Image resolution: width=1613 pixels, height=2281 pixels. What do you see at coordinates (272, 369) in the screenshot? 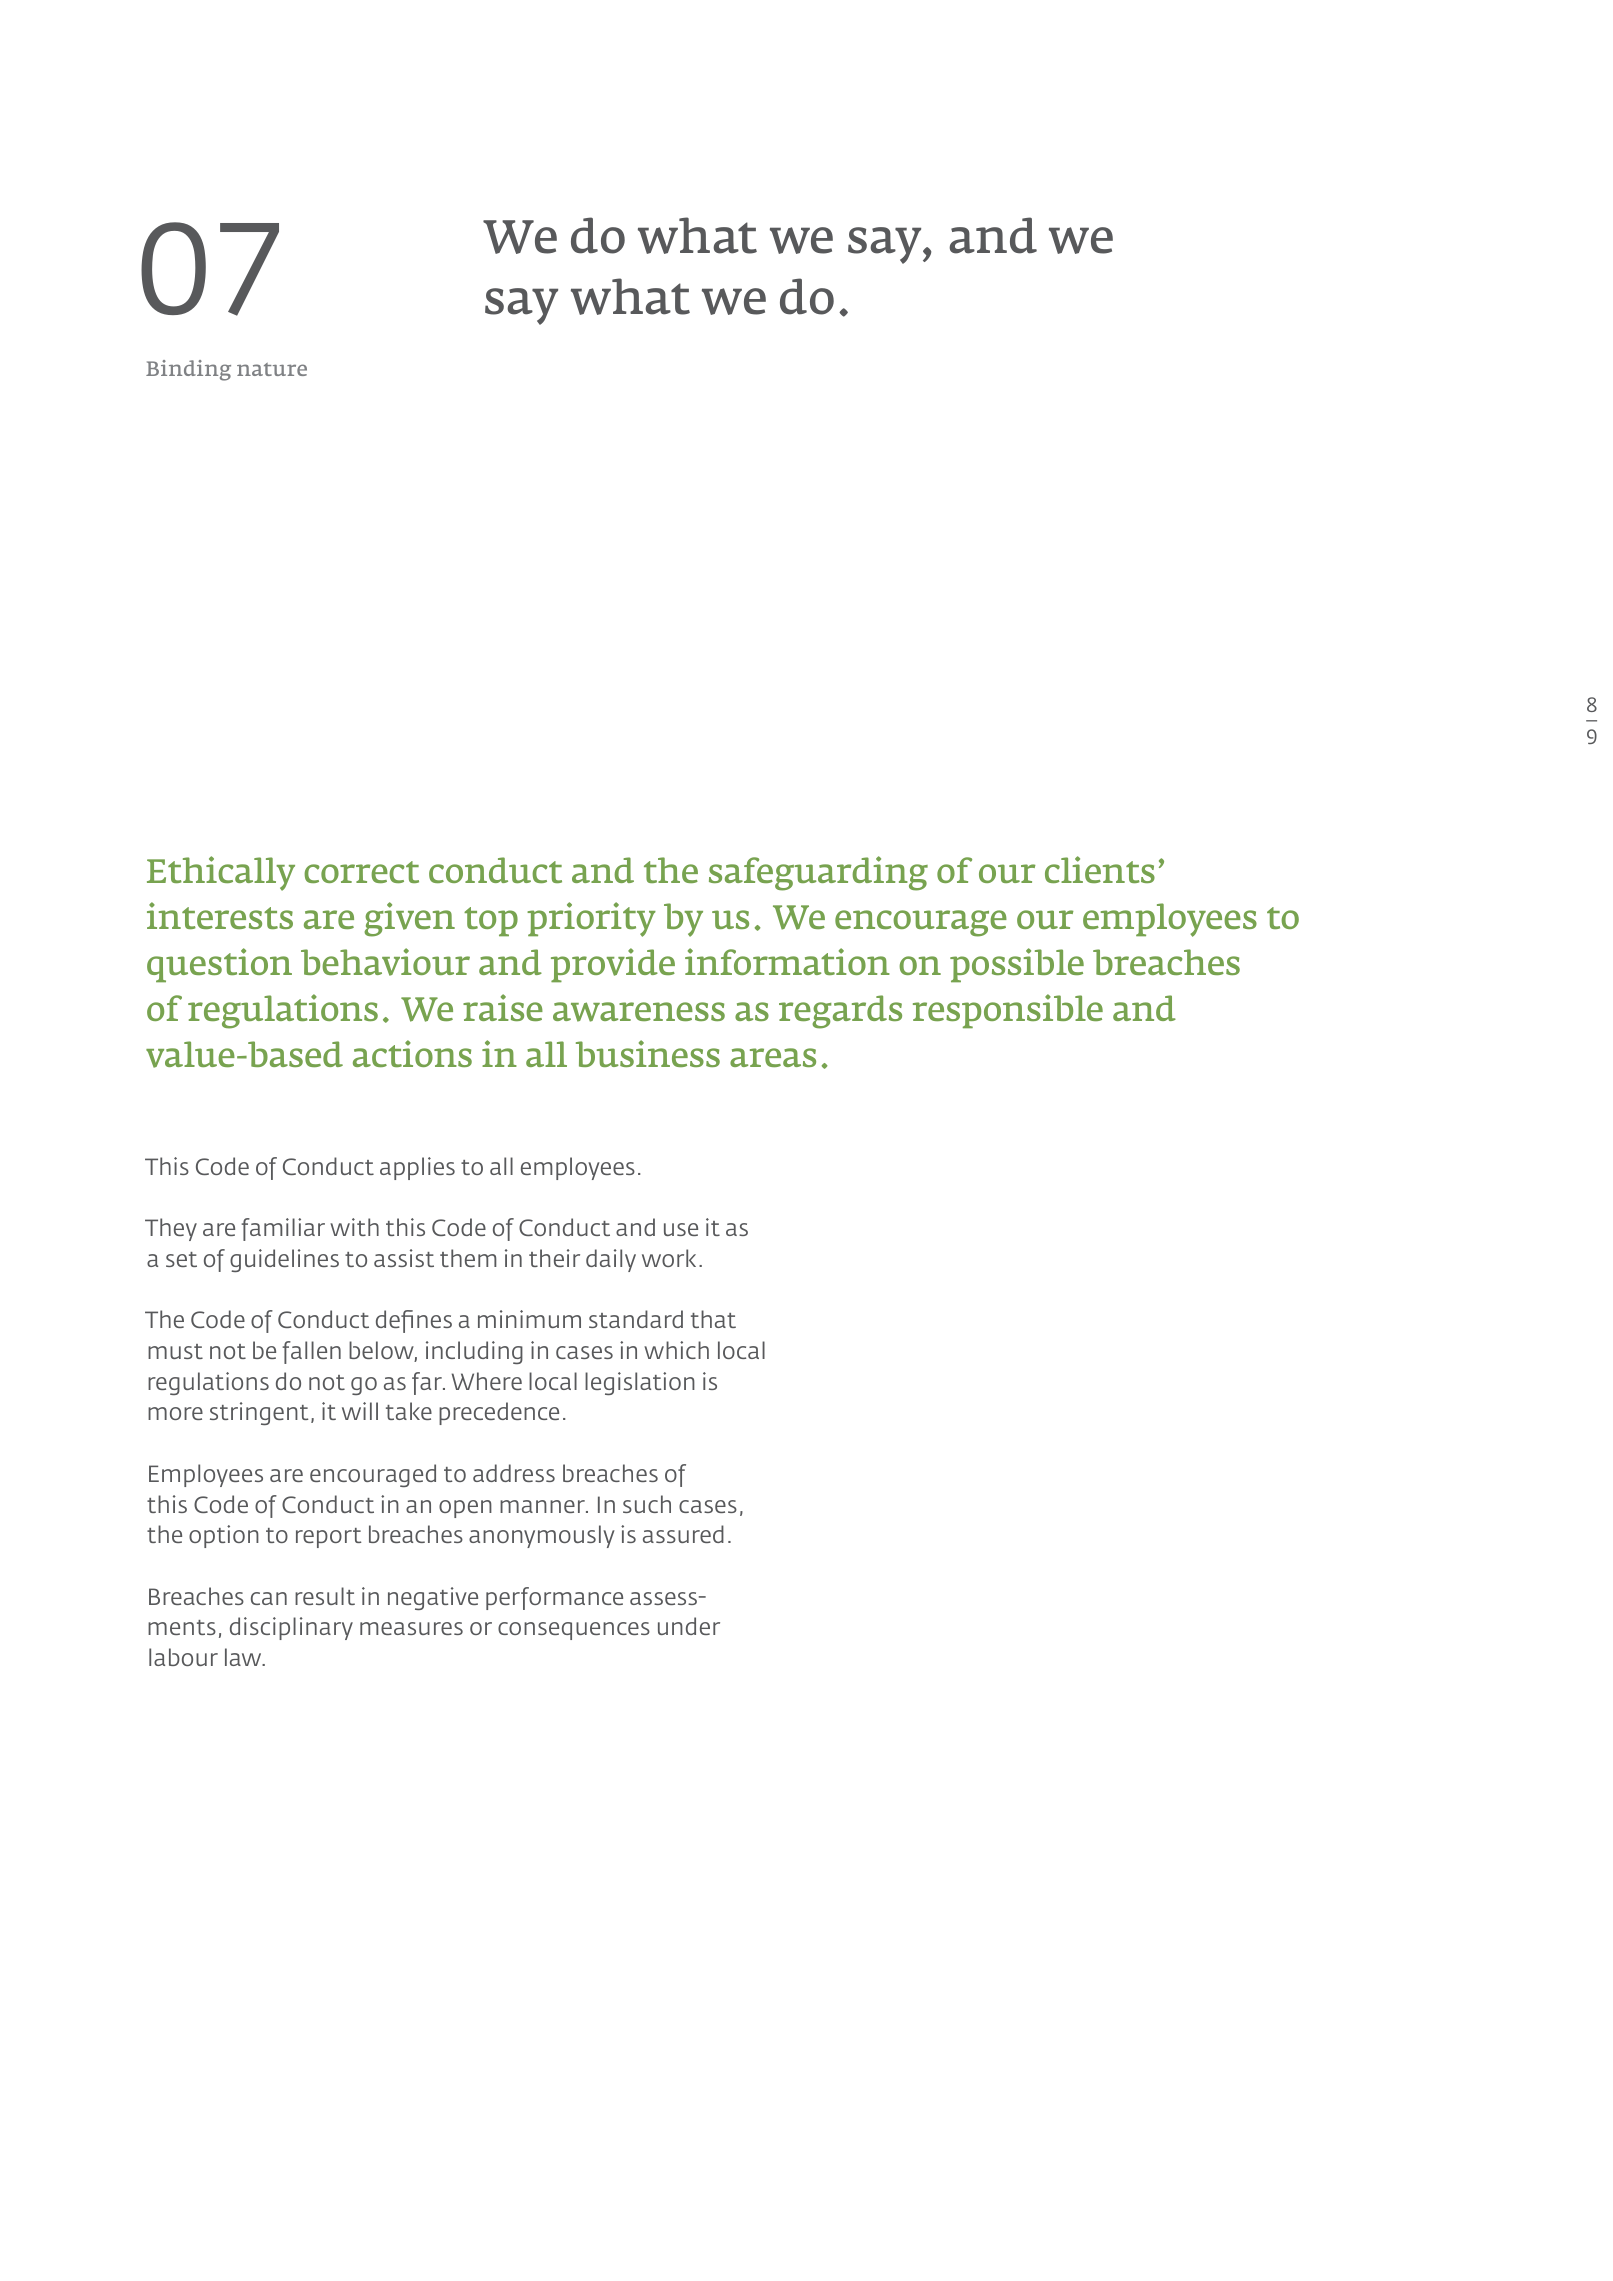
I see `nature` at bounding box center [272, 369].
